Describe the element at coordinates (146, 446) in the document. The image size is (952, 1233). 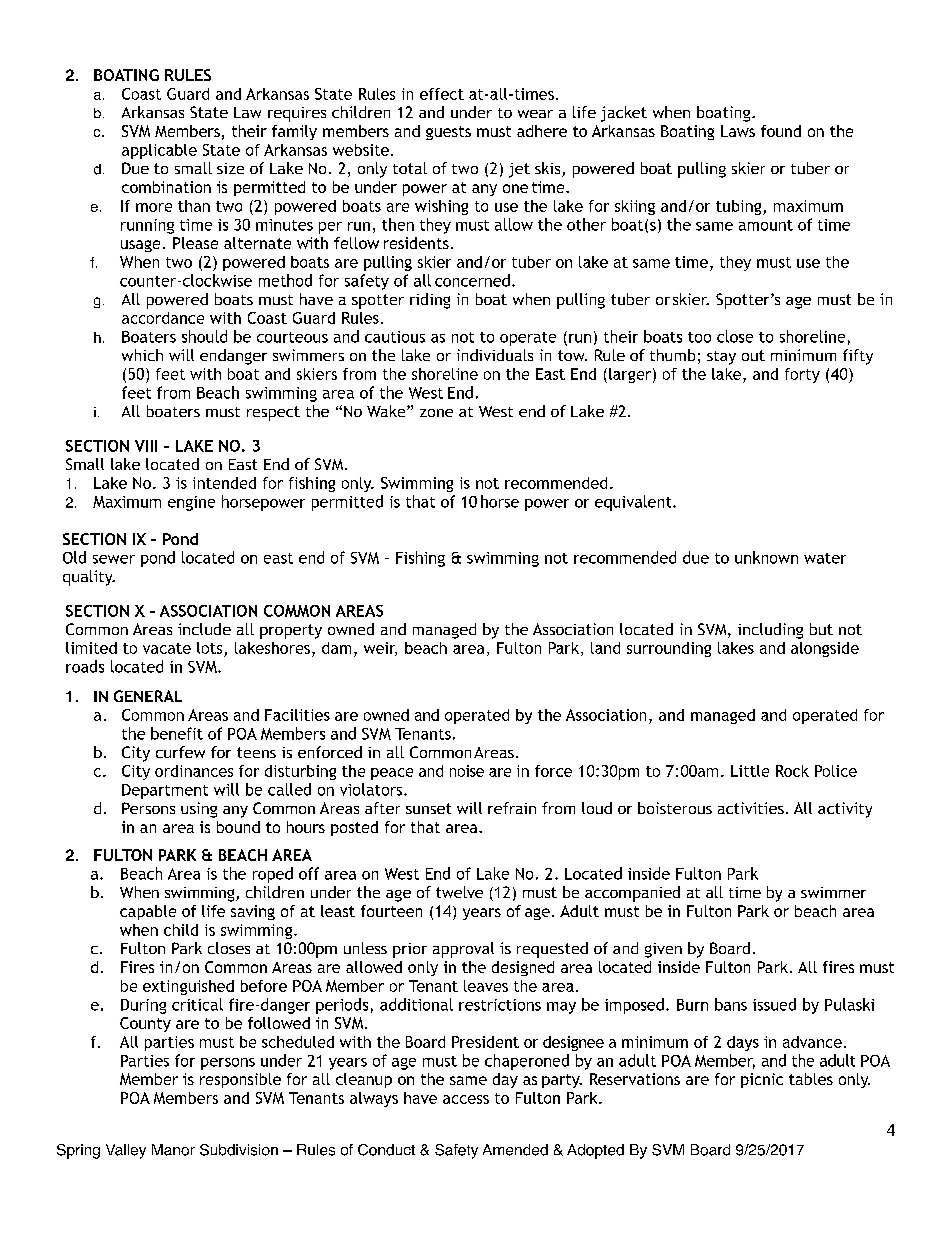
I see `VIII` at that location.
